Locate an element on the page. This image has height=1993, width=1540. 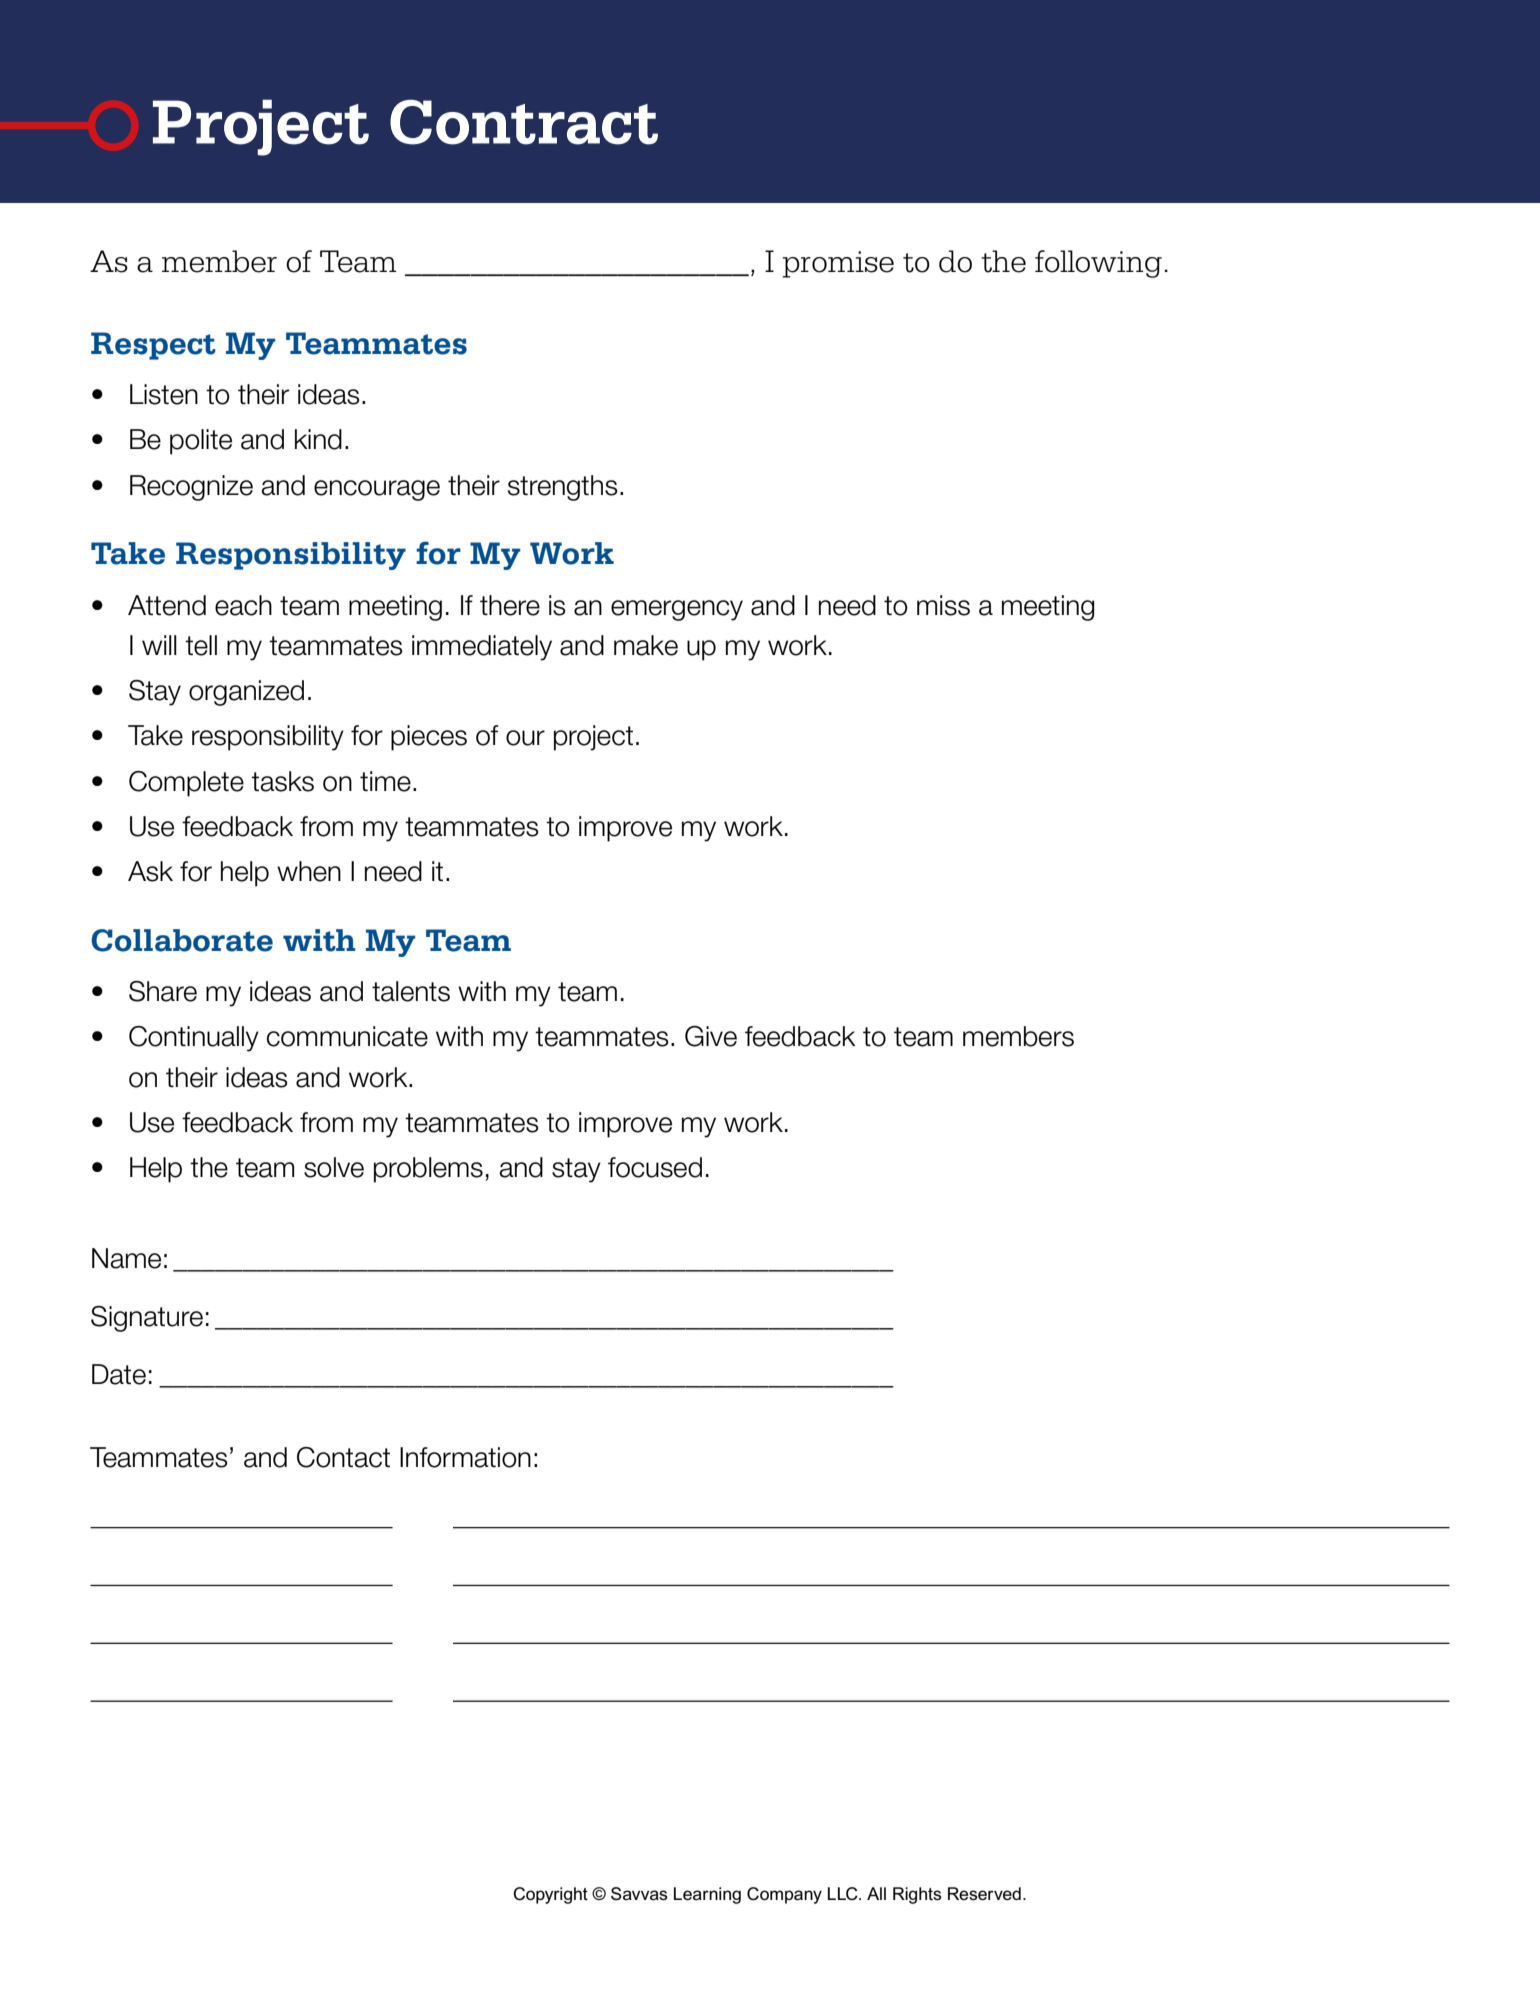
Reserved is located at coordinates (984, 1893).
